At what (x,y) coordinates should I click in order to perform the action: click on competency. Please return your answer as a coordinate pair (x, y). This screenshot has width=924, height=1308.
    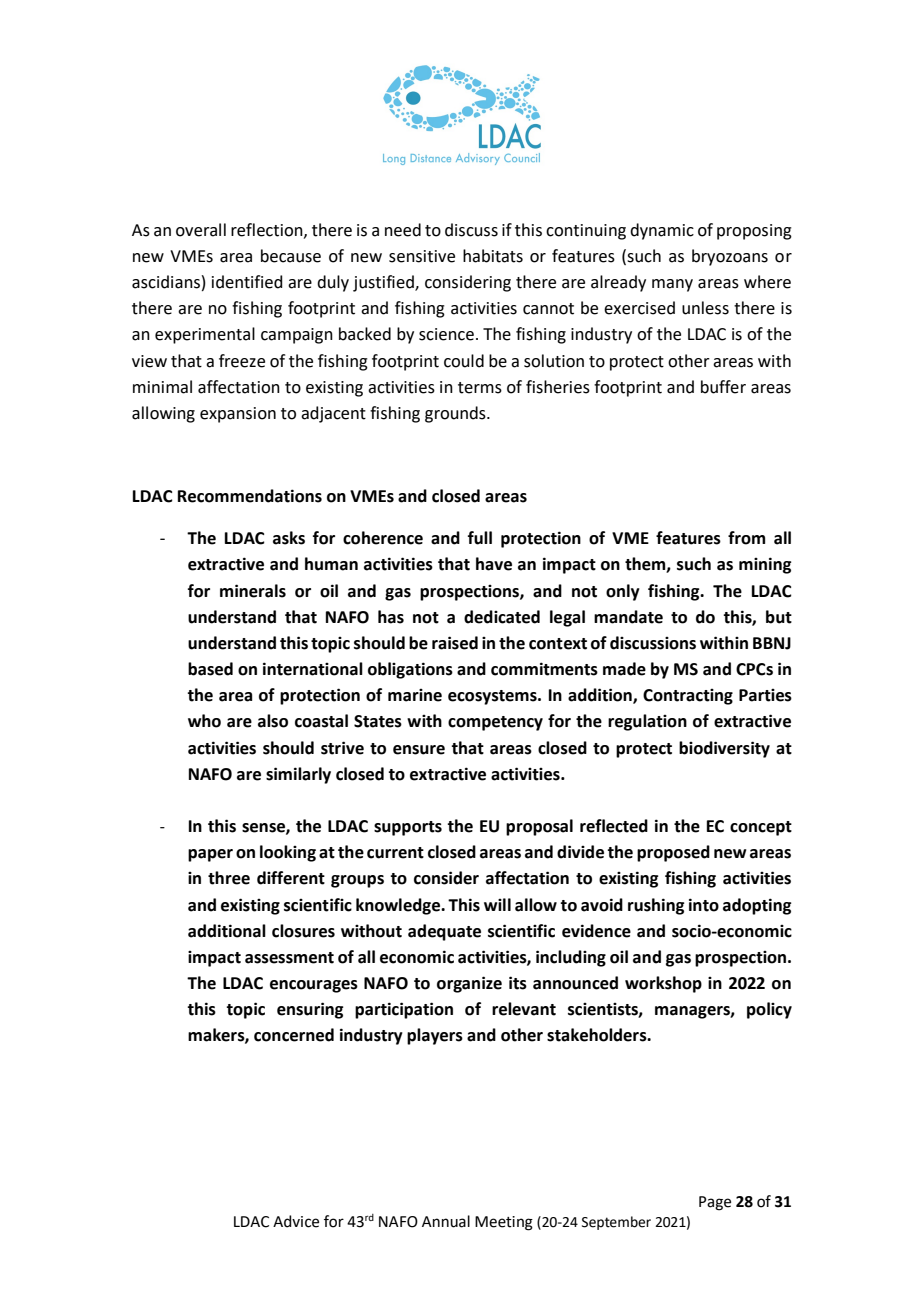
    Looking at the image, I should click on (495, 723).
